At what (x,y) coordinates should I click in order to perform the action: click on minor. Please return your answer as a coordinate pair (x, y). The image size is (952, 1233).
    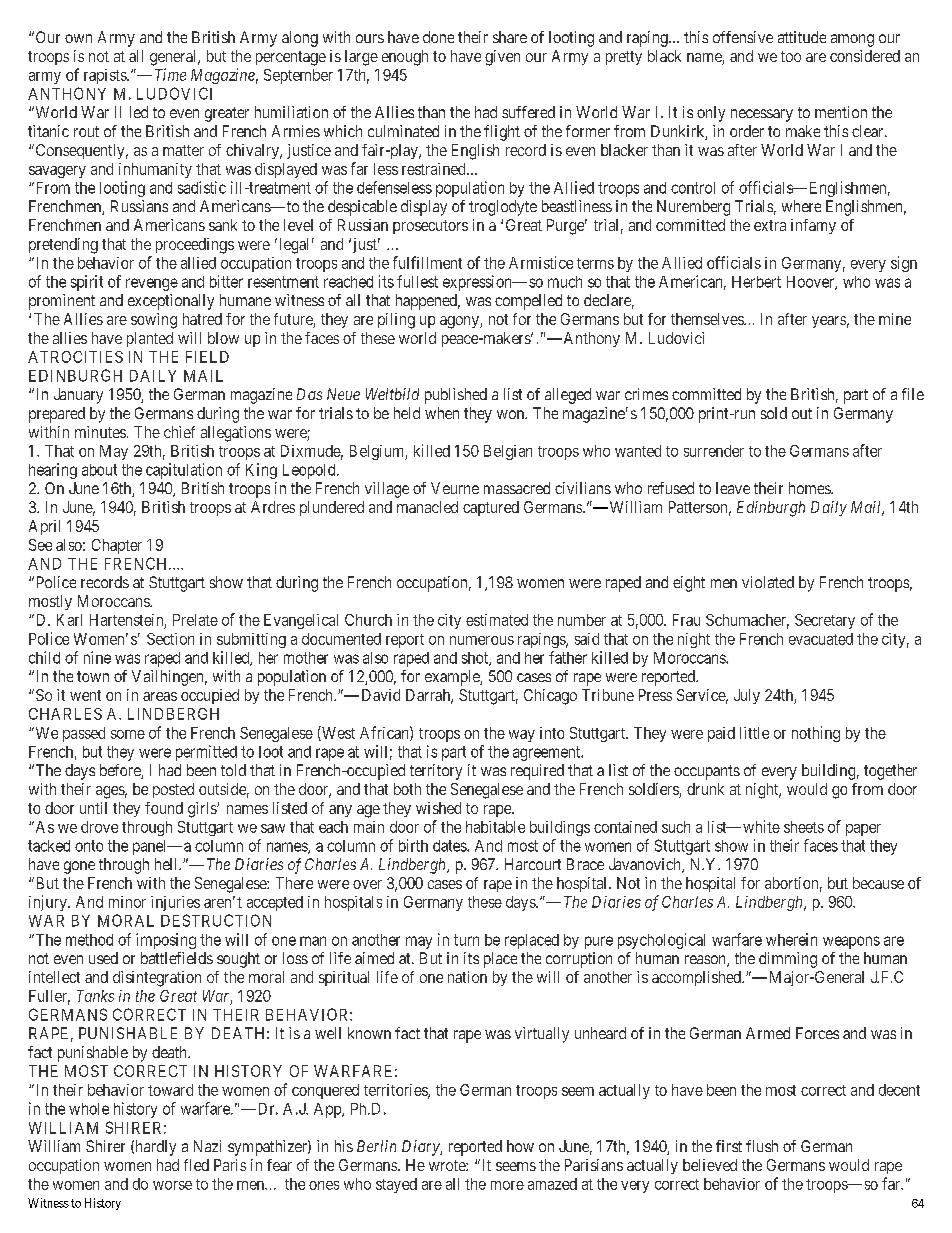
    Looking at the image, I should click on (127, 902).
